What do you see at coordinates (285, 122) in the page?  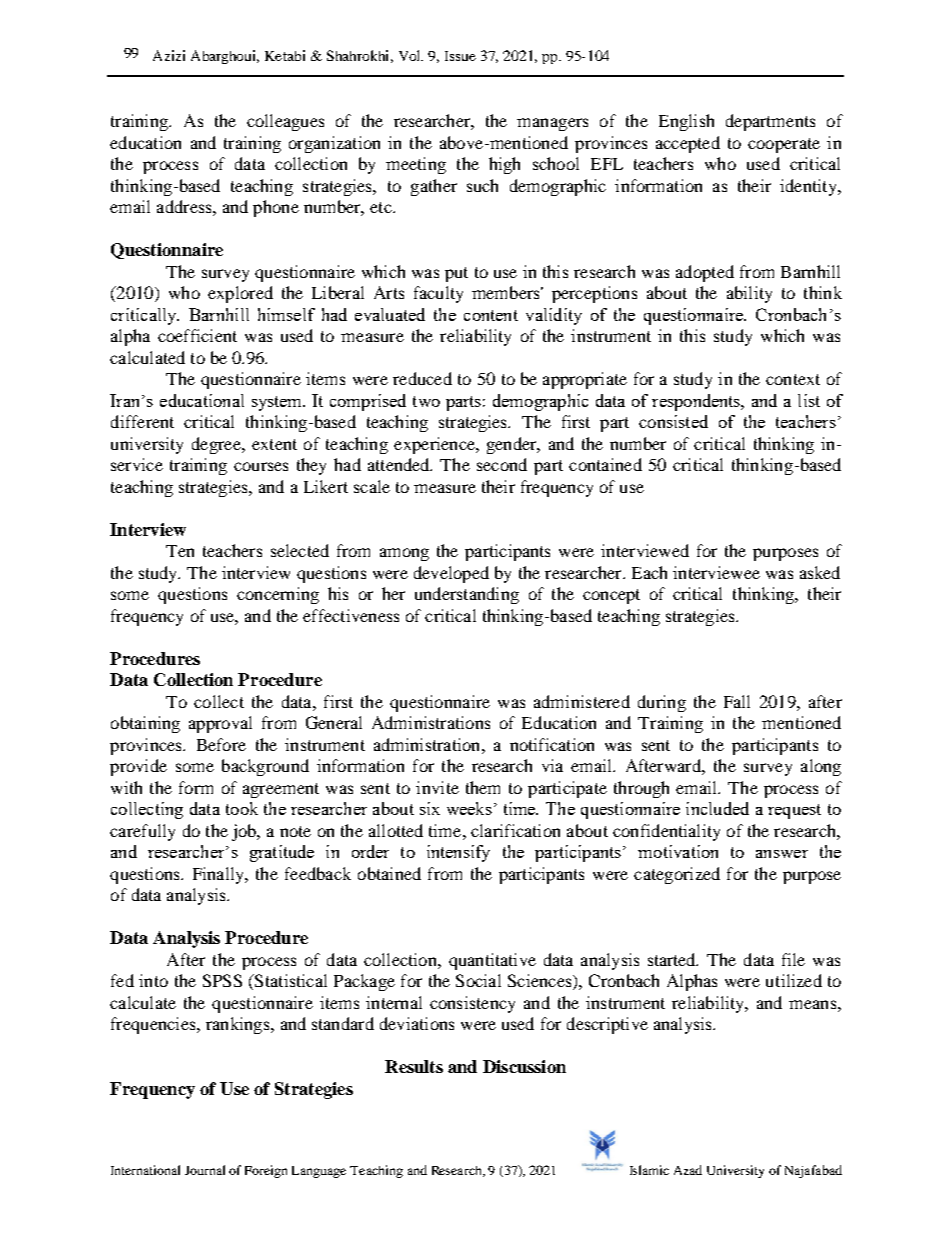 I see `colleagues` at bounding box center [285, 122].
